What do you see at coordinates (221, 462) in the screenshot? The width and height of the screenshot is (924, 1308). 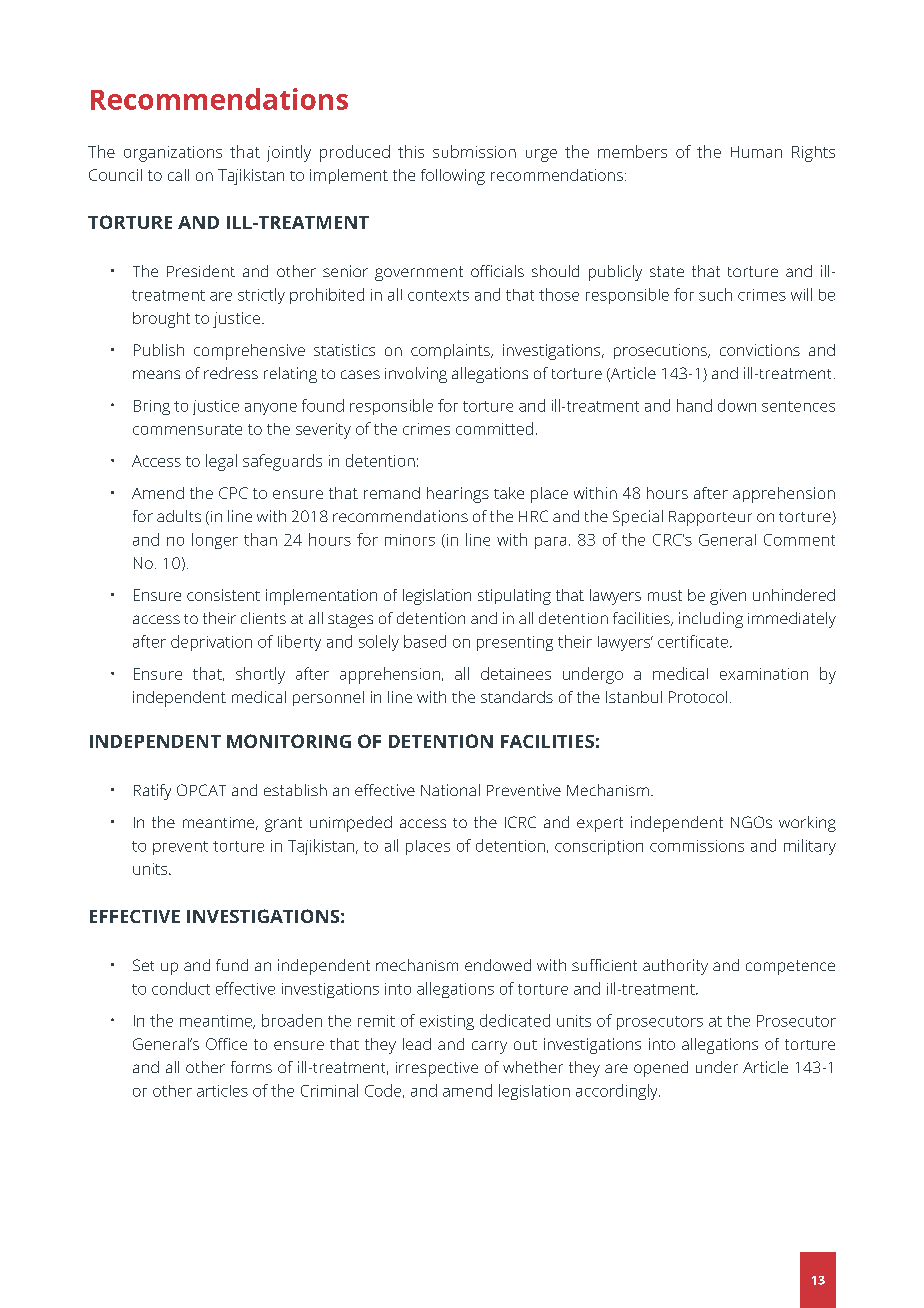 I see `legal` at bounding box center [221, 462].
